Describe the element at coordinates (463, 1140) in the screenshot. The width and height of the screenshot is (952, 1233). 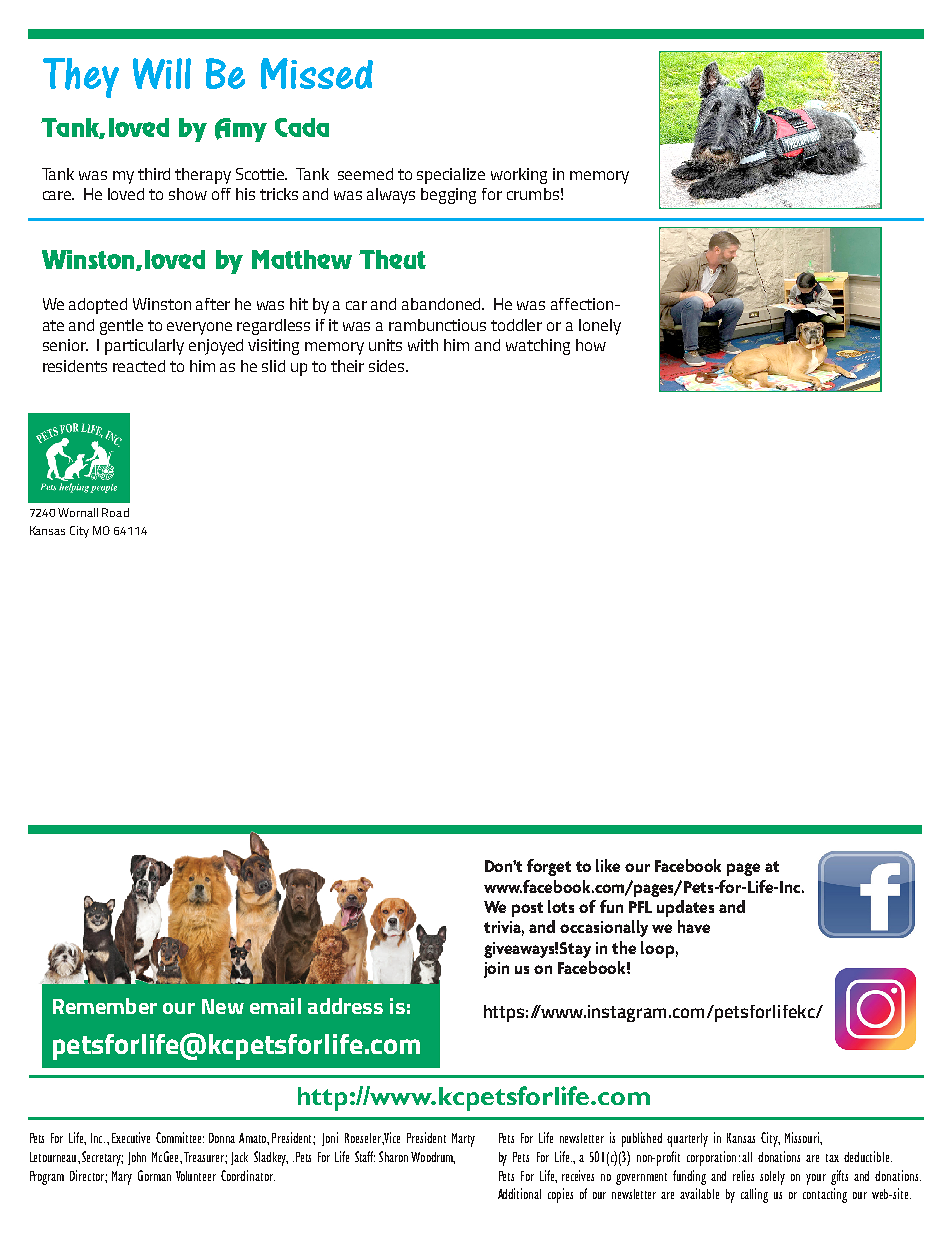
I see `Marty` at that location.
